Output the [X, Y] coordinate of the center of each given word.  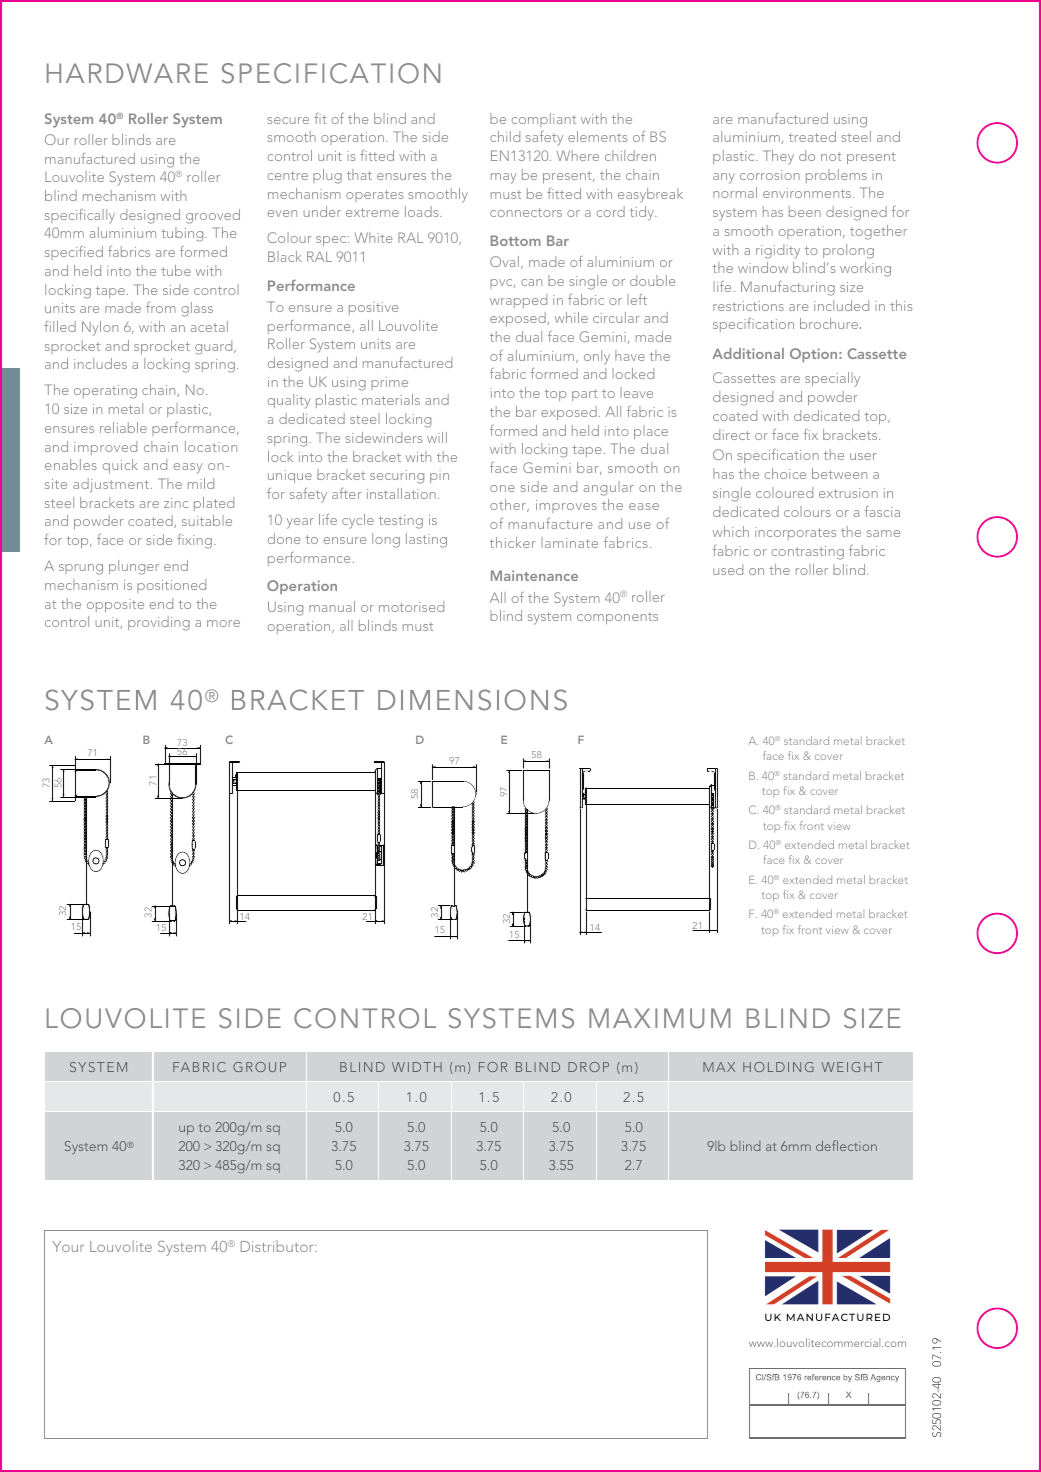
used [728, 569]
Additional [748, 353]
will [437, 437]
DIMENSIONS [472, 700]
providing [159, 623]
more [223, 623]
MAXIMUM [660, 1018]
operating [105, 392]
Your [68, 1246]
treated [812, 136]
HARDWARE [127, 73]
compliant [544, 120]
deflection [846, 1145]
